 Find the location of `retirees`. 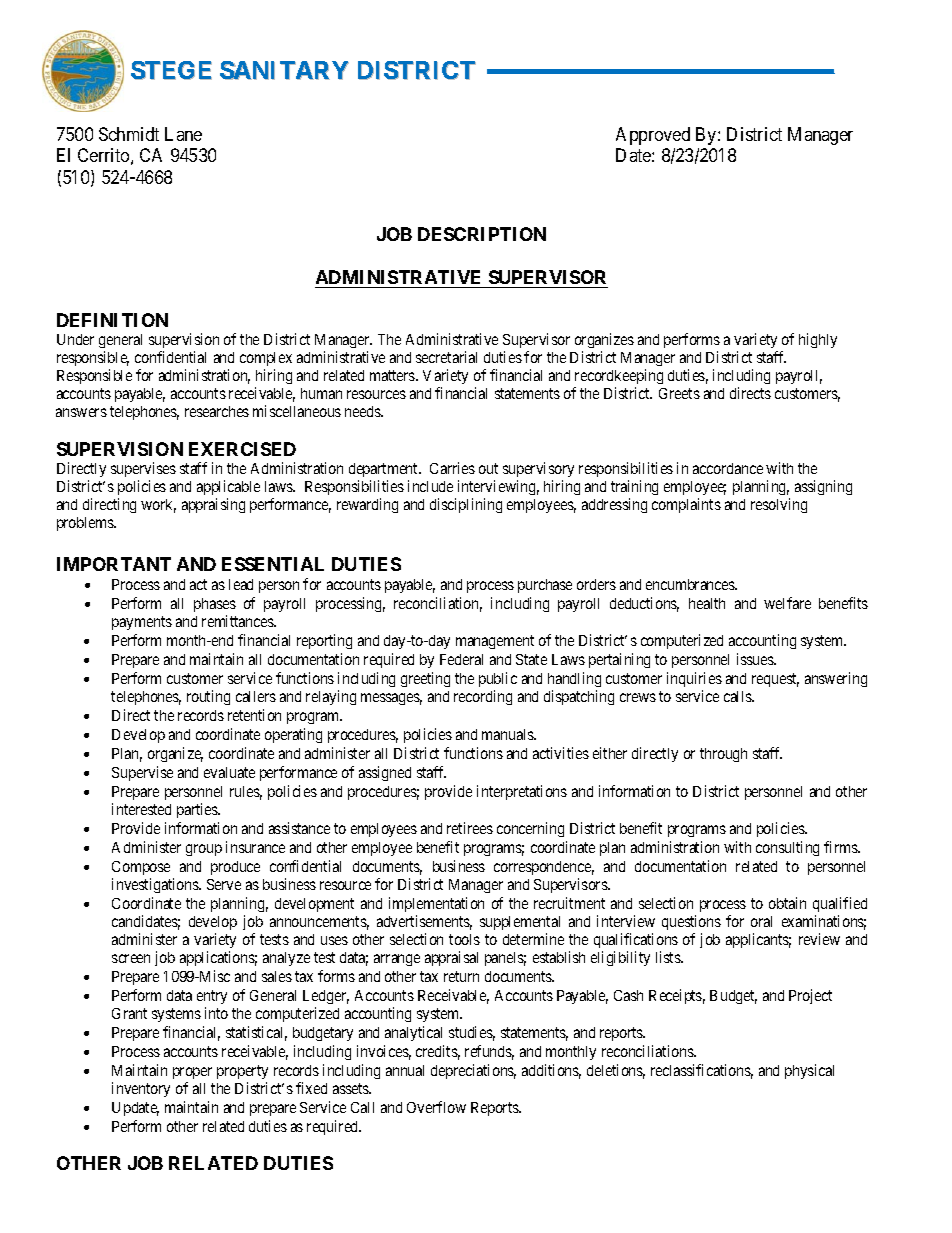

retirees is located at coordinates (470, 828).
